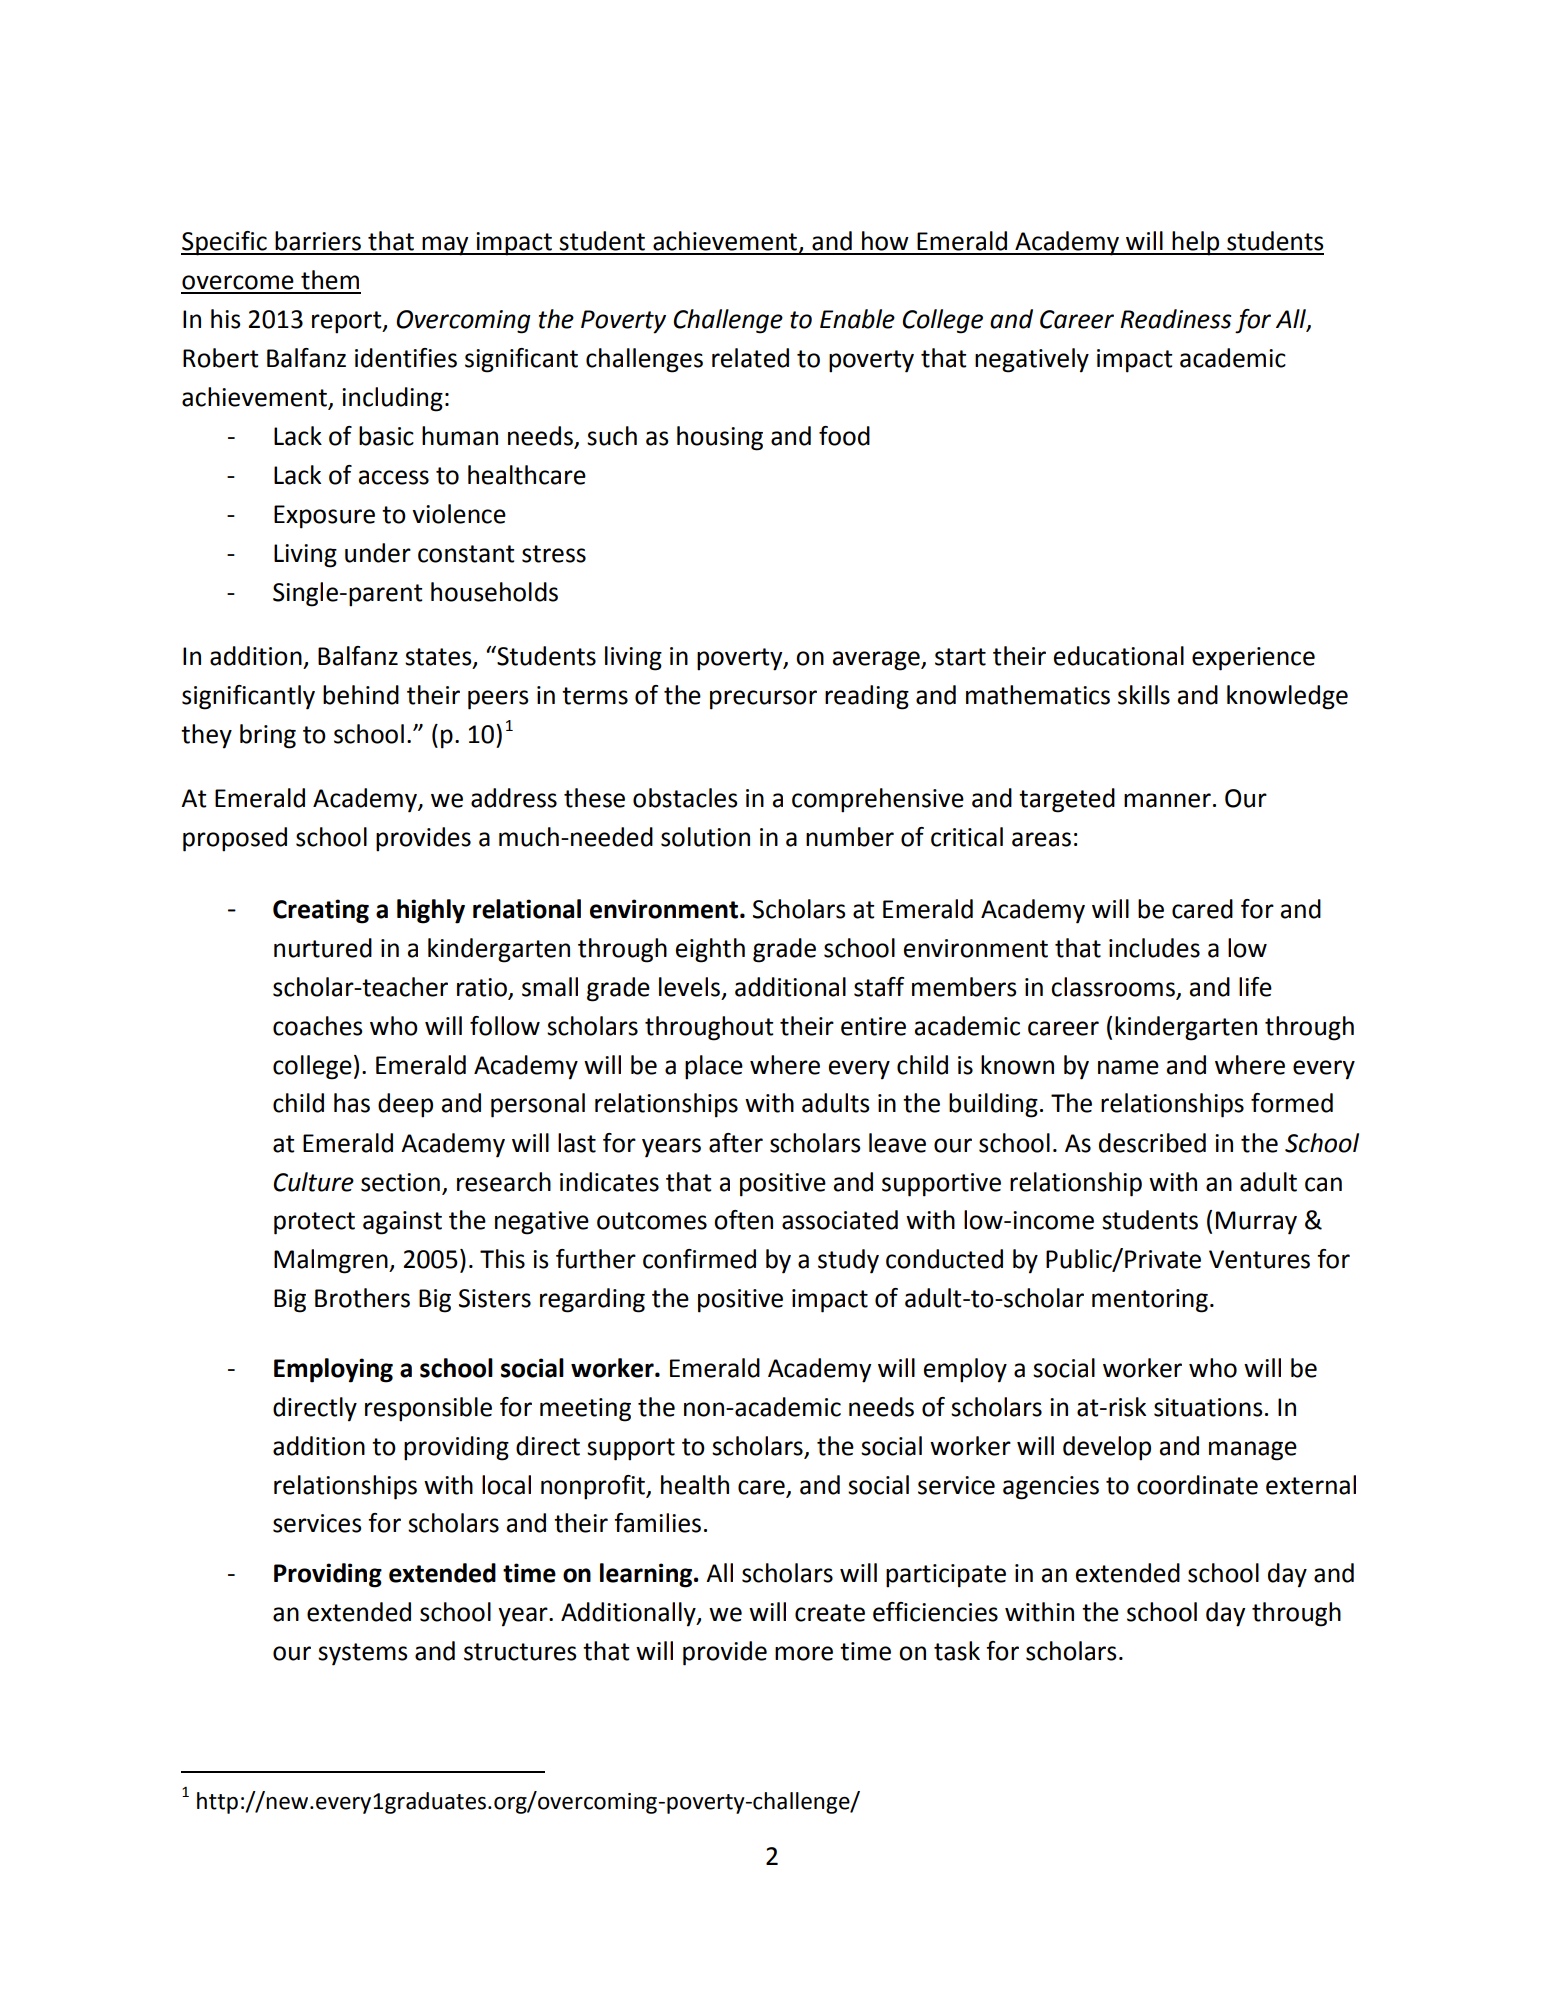  Describe the element at coordinates (1154, 948) in the page. I see `includes` at that location.
